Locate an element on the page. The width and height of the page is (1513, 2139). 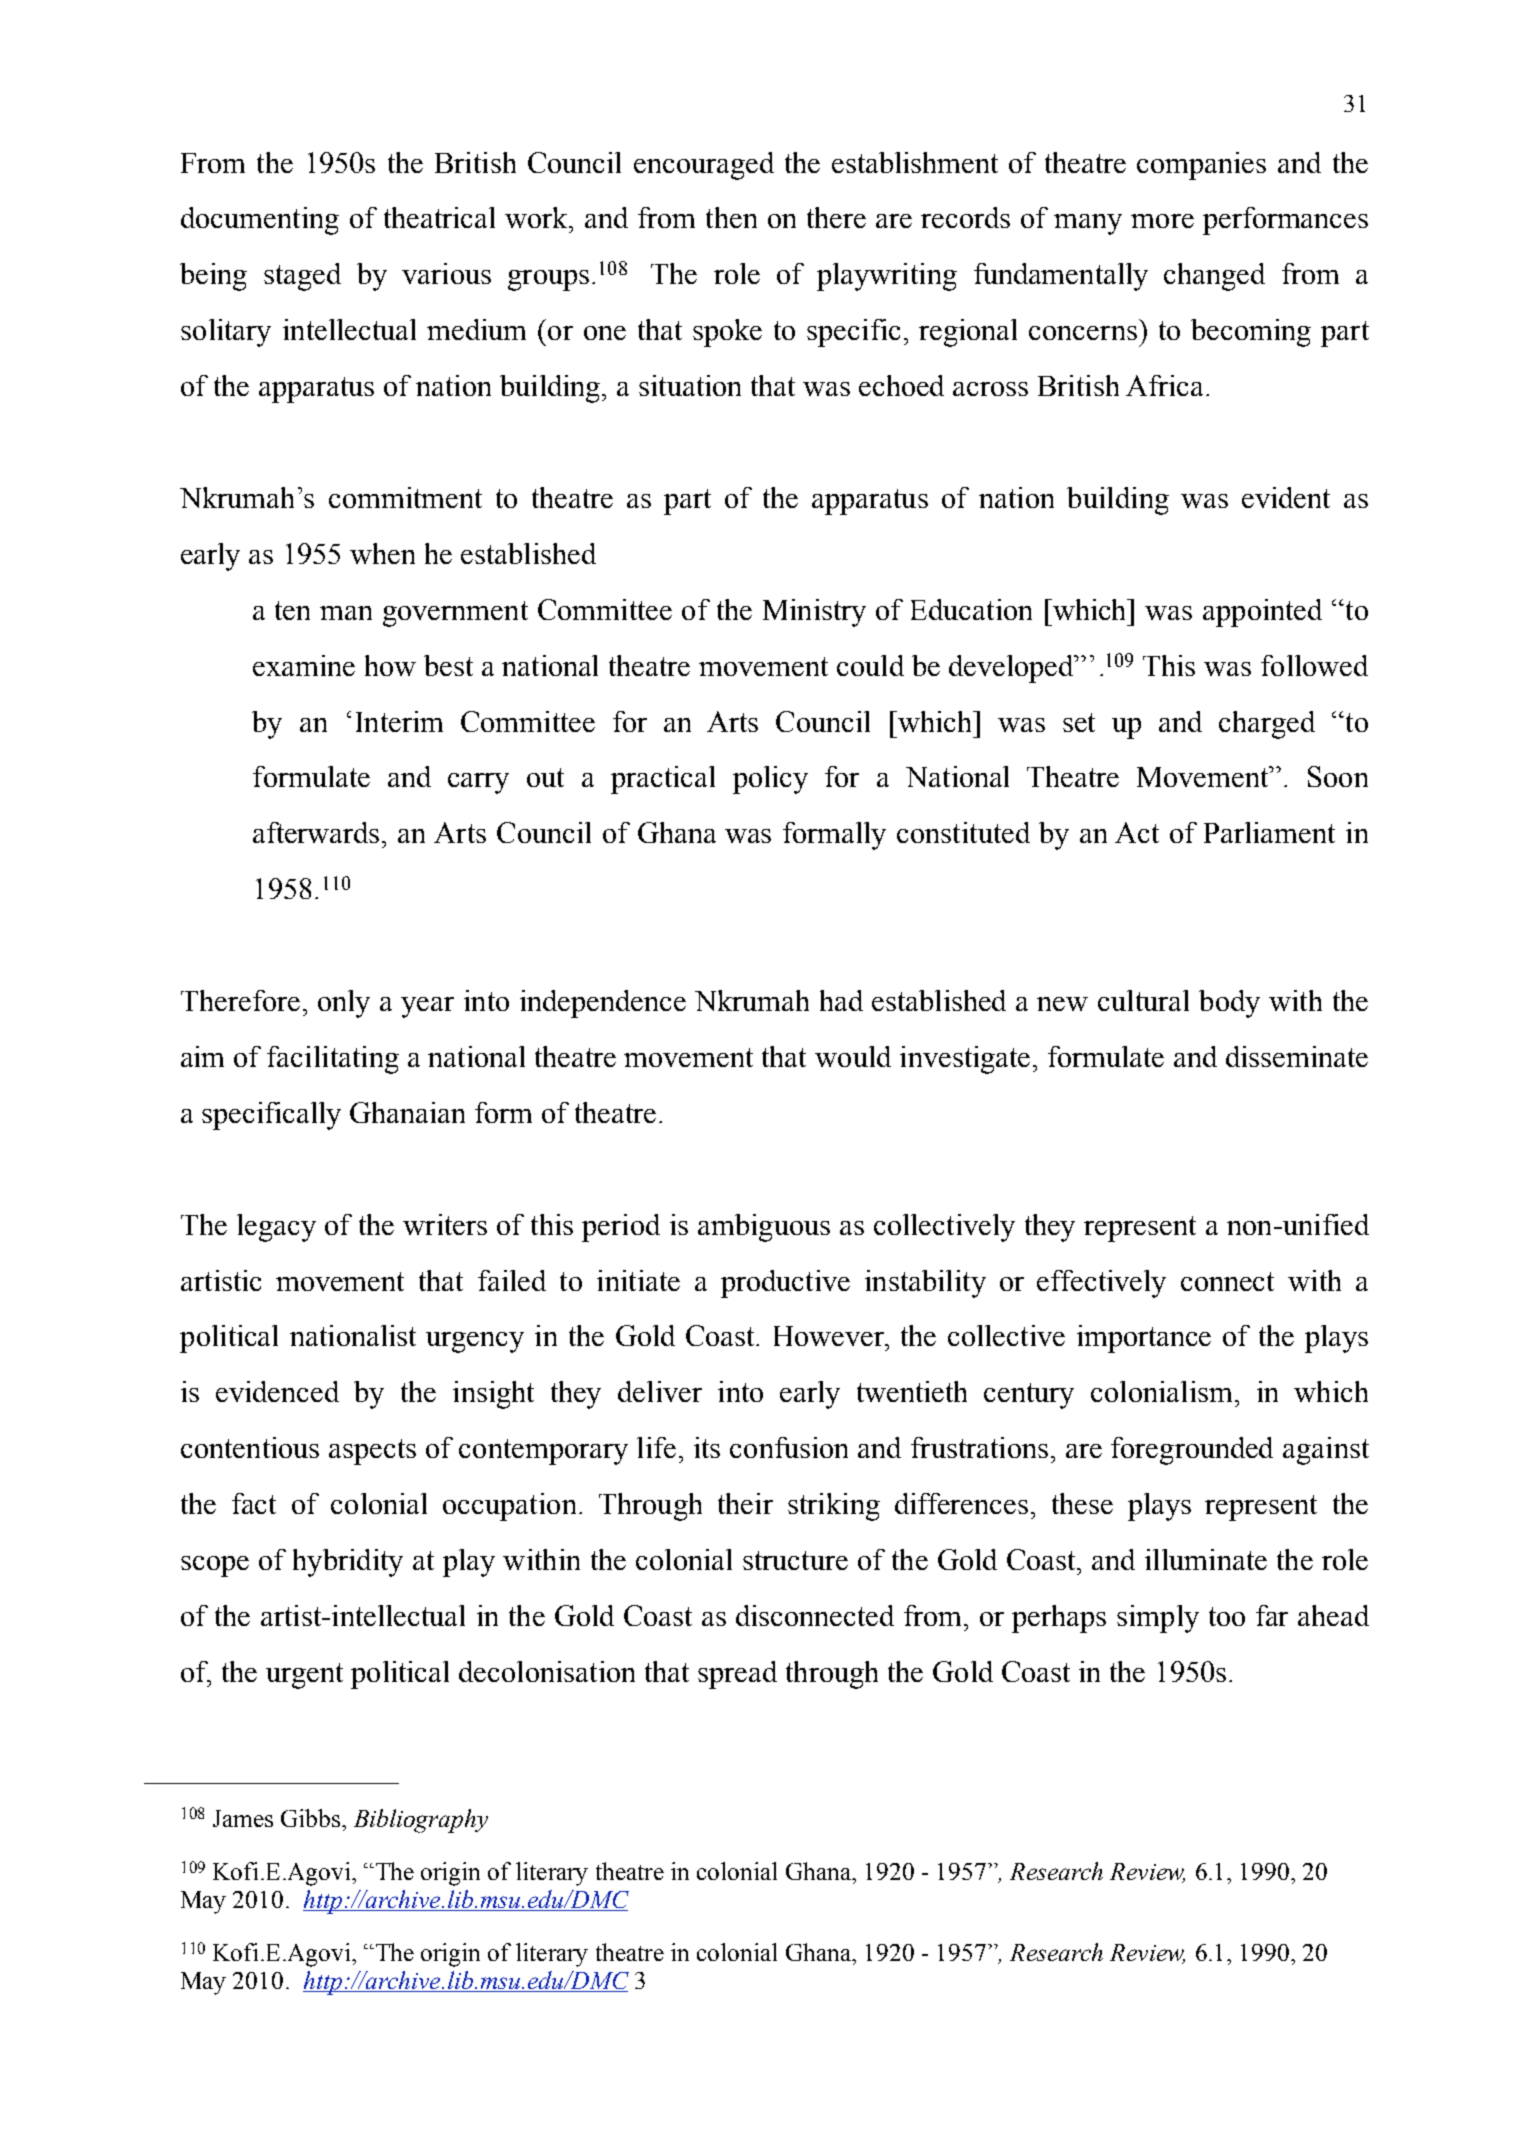
charged is located at coordinates (1267, 725).
